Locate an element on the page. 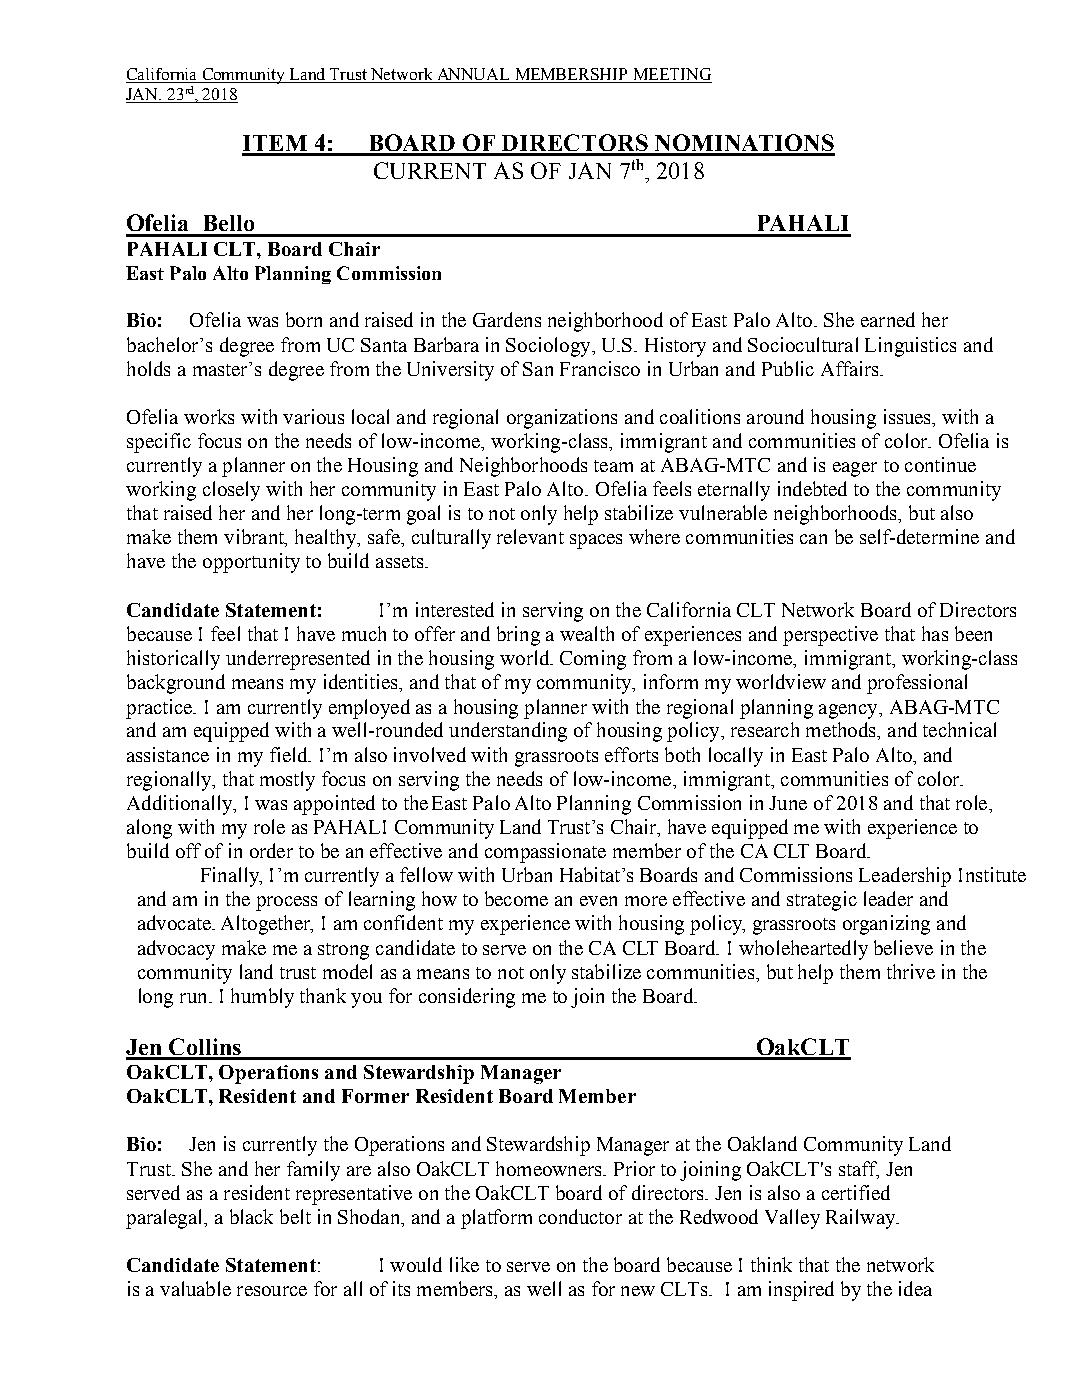  even is located at coordinates (598, 901).
